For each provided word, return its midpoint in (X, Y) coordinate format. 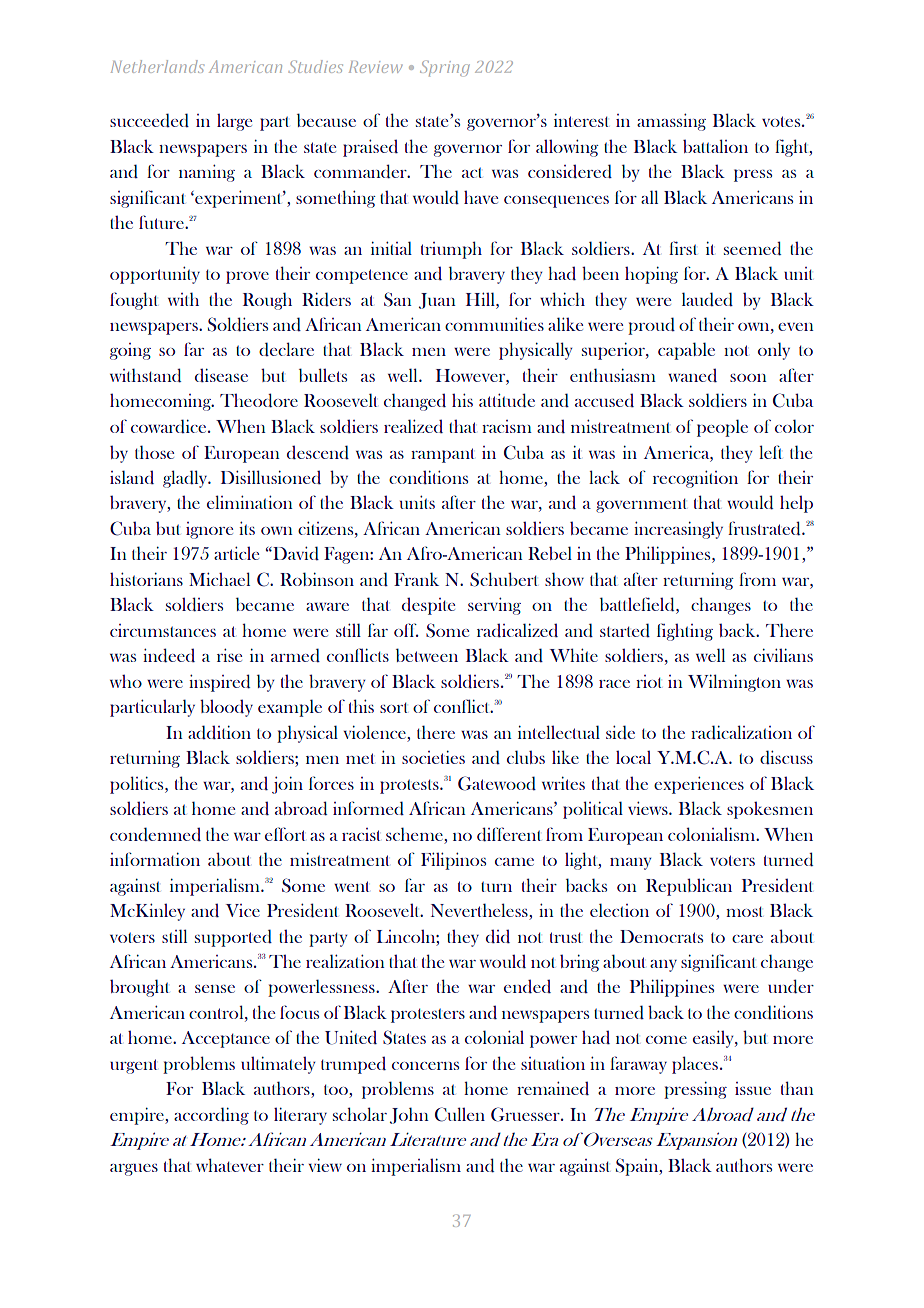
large (234, 122)
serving (494, 606)
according (211, 1116)
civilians (783, 655)
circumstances (163, 630)
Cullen (460, 1114)
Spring (444, 68)
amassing (671, 122)
